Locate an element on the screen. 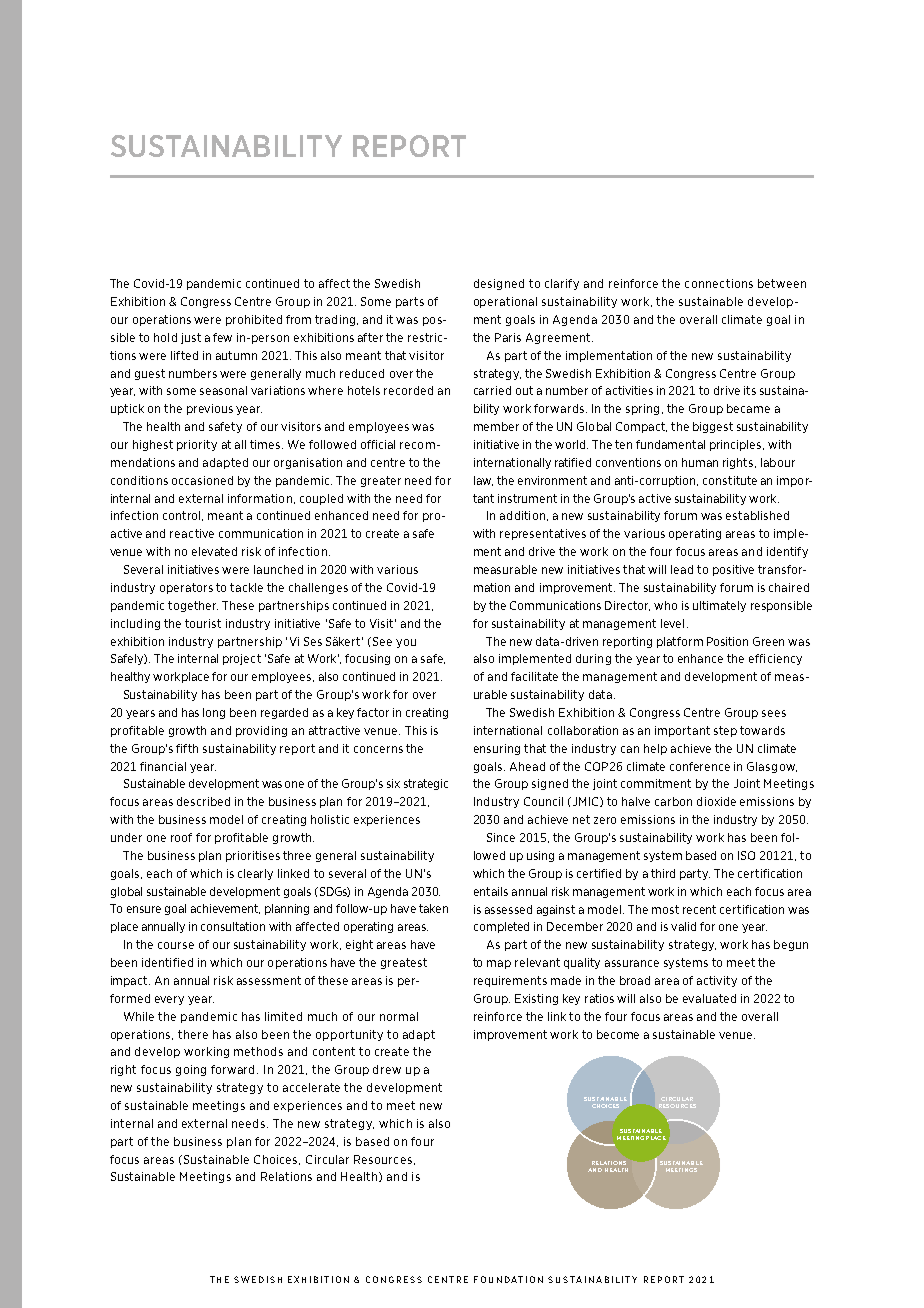 The height and width of the screenshot is (1308, 924). between is located at coordinates (782, 283).
